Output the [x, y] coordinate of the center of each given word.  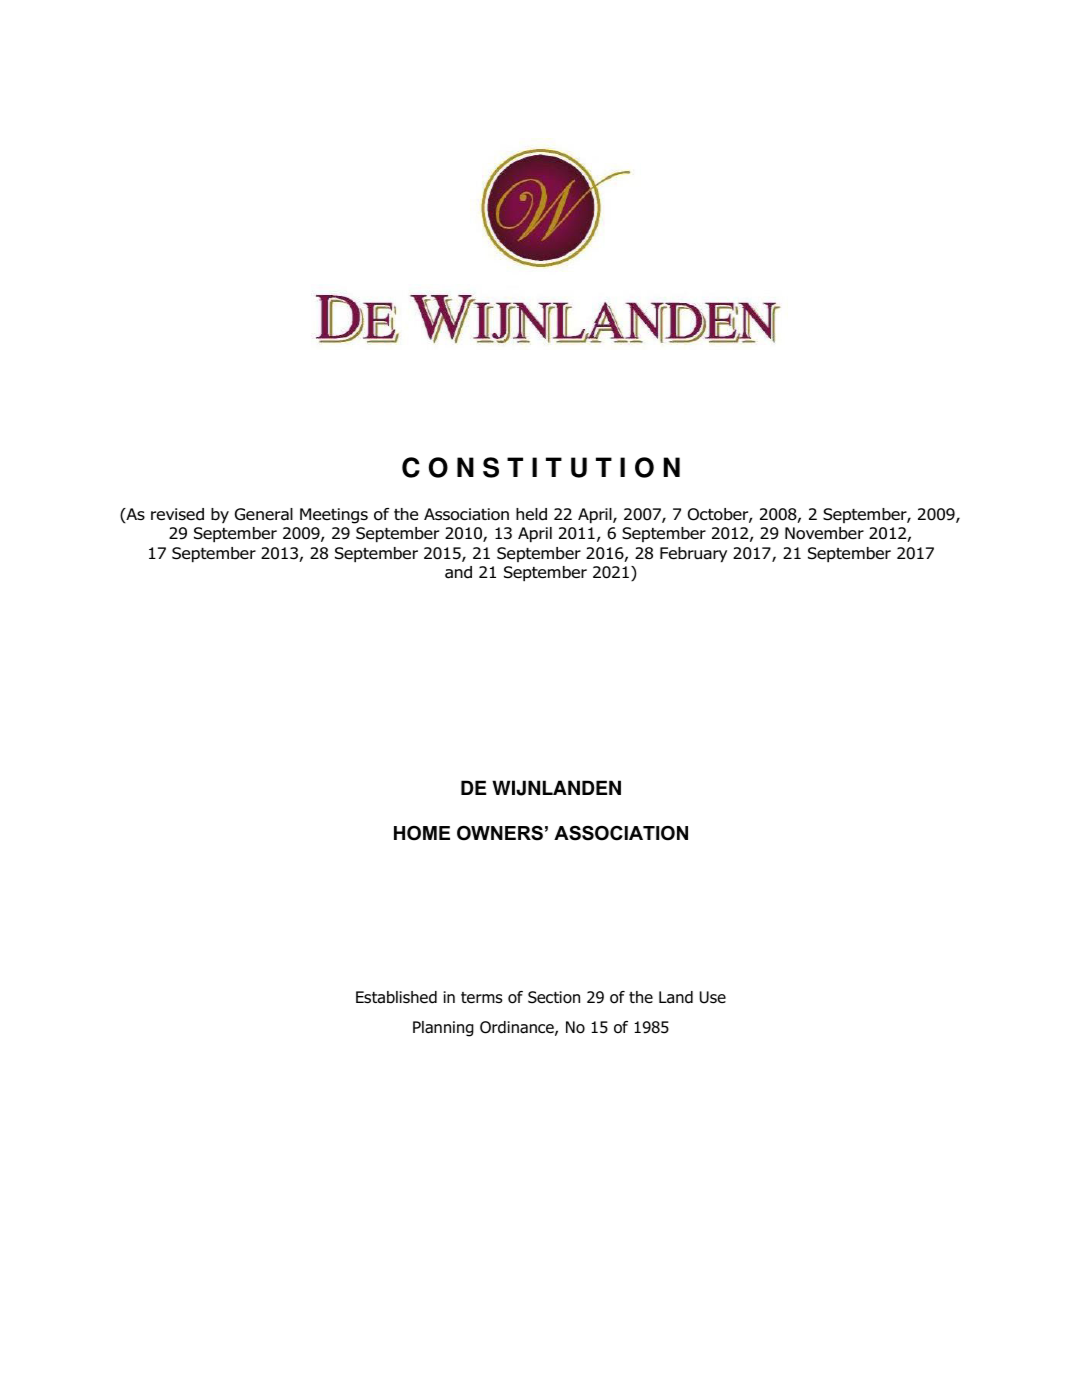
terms [482, 997]
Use [713, 997]
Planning [443, 1029]
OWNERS [500, 833]
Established [396, 997]
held [531, 514]
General [264, 514]
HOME [422, 833]
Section [554, 997]
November [824, 533]
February [693, 555]
